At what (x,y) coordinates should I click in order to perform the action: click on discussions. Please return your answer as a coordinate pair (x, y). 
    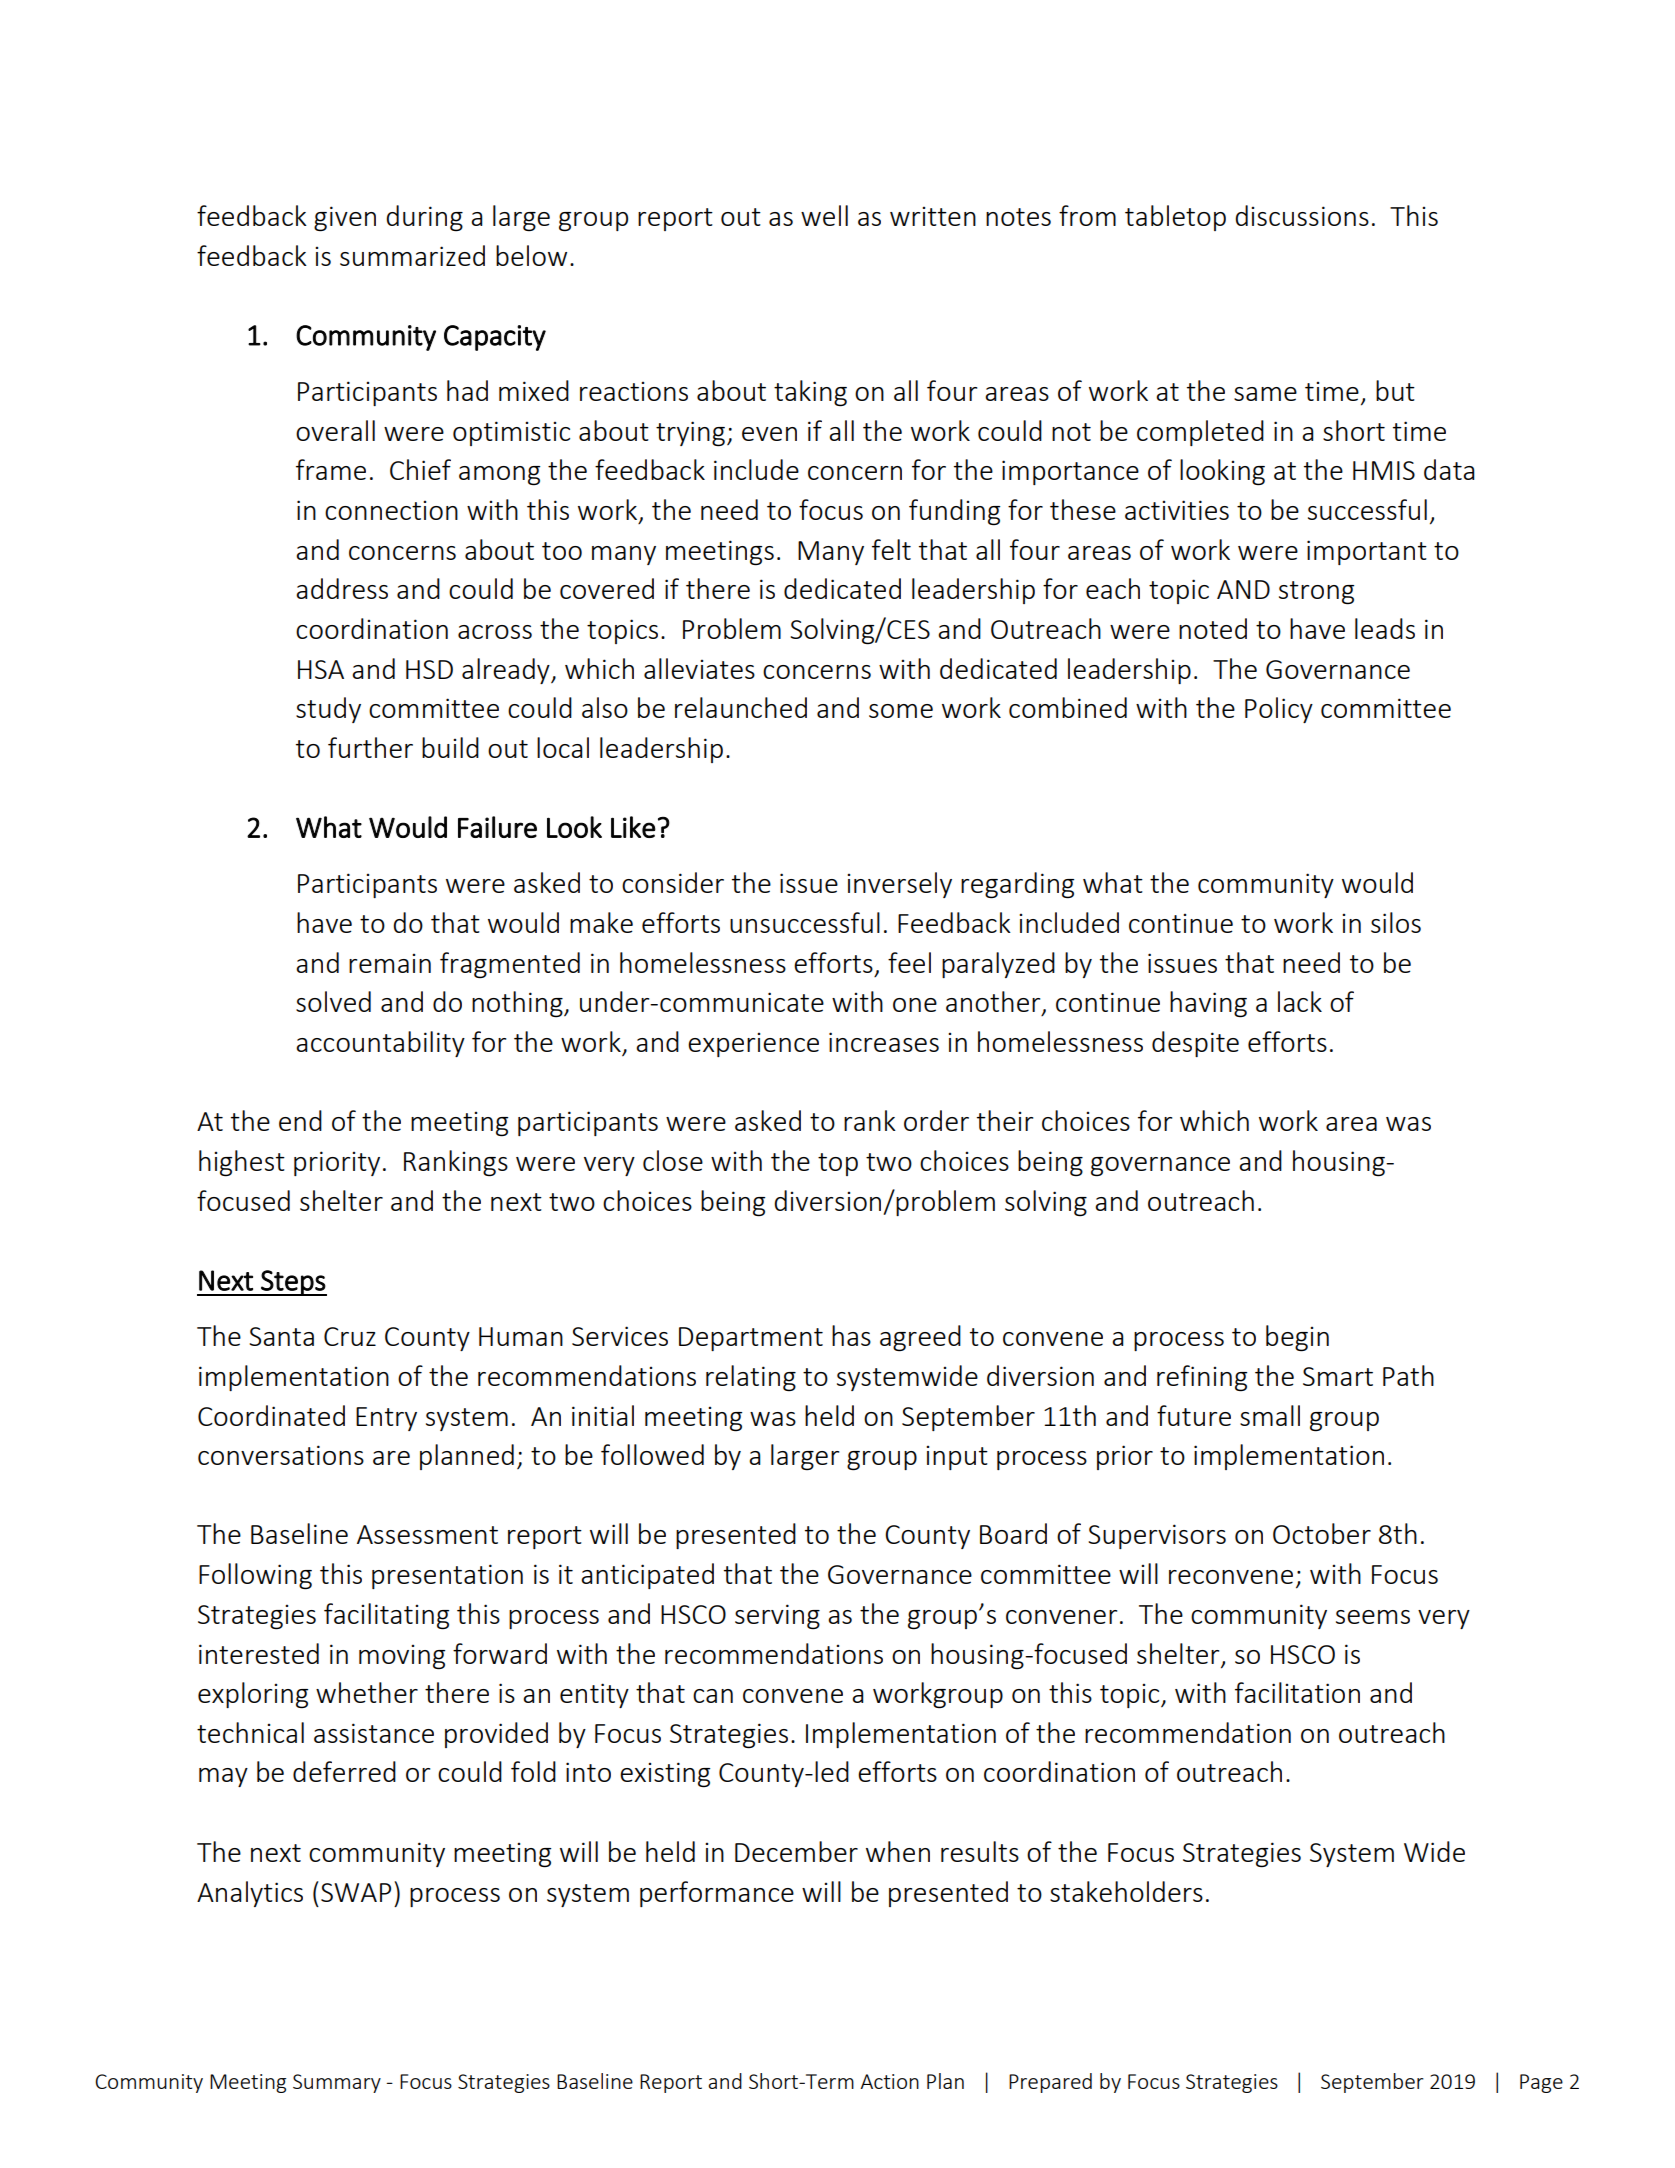
    Looking at the image, I should click on (1302, 215).
